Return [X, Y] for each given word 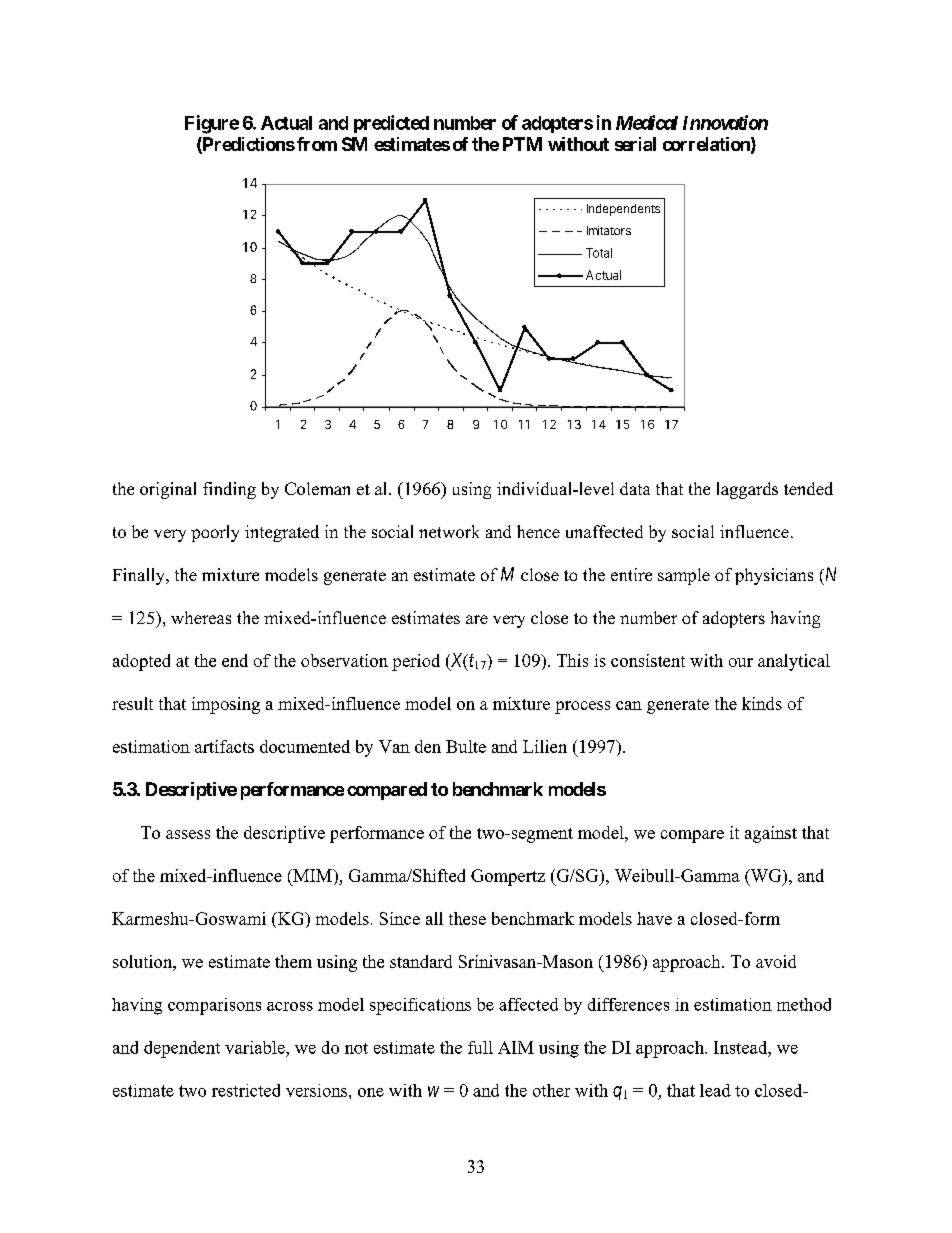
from [317, 144]
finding [229, 490]
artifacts [224, 746]
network [449, 531]
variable [256, 1047]
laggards [747, 490]
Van [394, 746]
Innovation [725, 122]
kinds [762, 703]
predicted [391, 124]
